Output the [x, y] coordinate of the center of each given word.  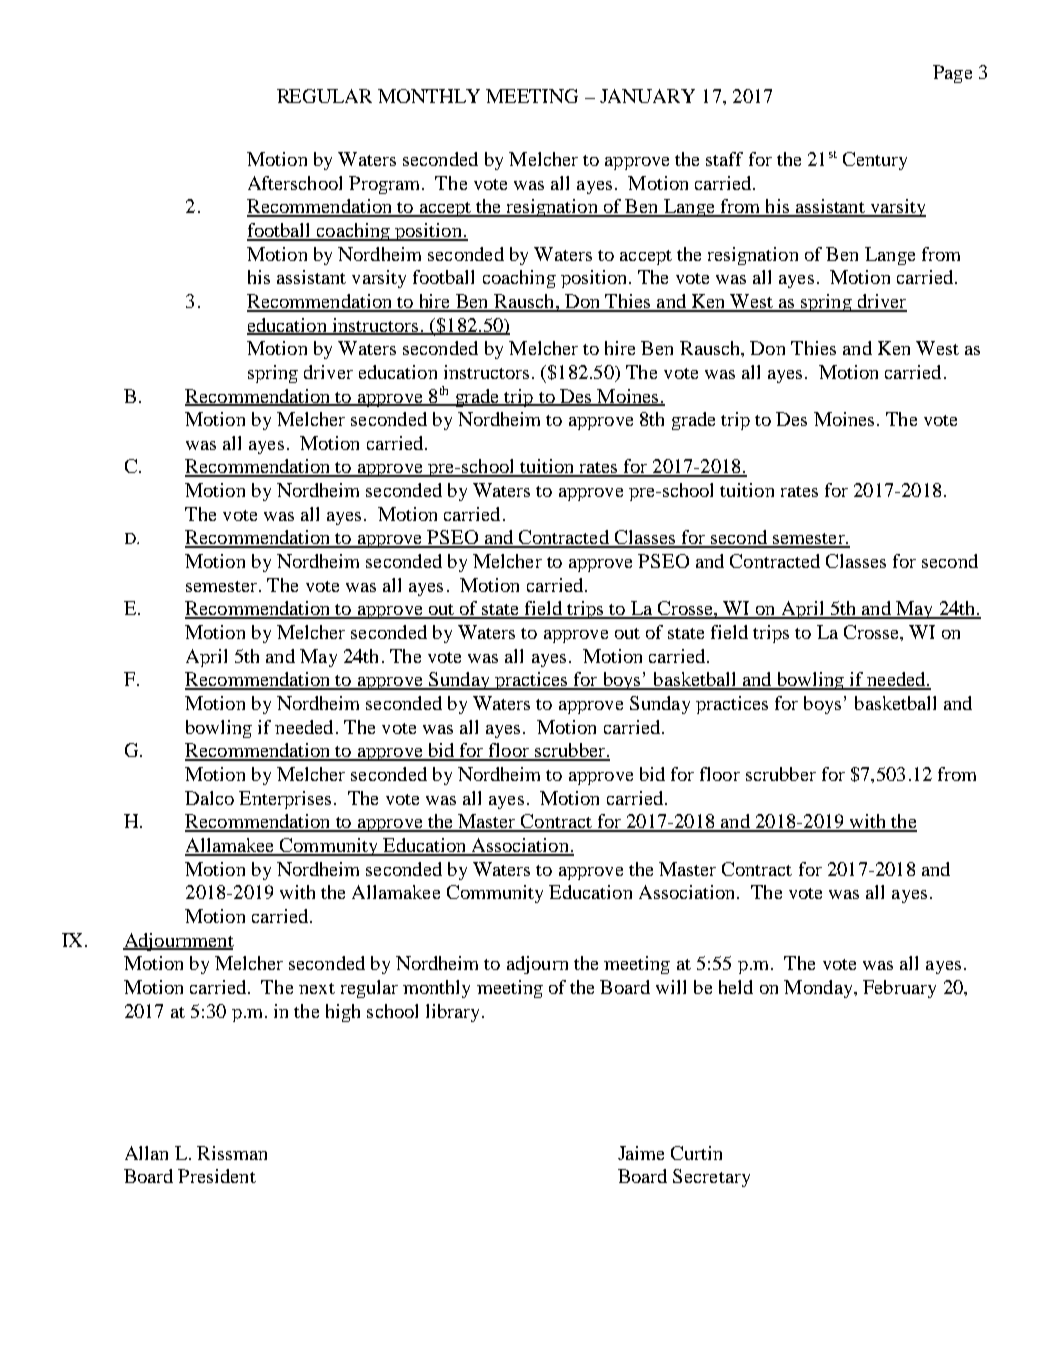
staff [724, 159]
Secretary [711, 1178]
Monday [819, 989]
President [217, 1176]
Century [875, 161]
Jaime [641, 1153]
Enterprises [285, 800]
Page [952, 74]
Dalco [209, 798]
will [671, 987]
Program [386, 185]
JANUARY [647, 96]
